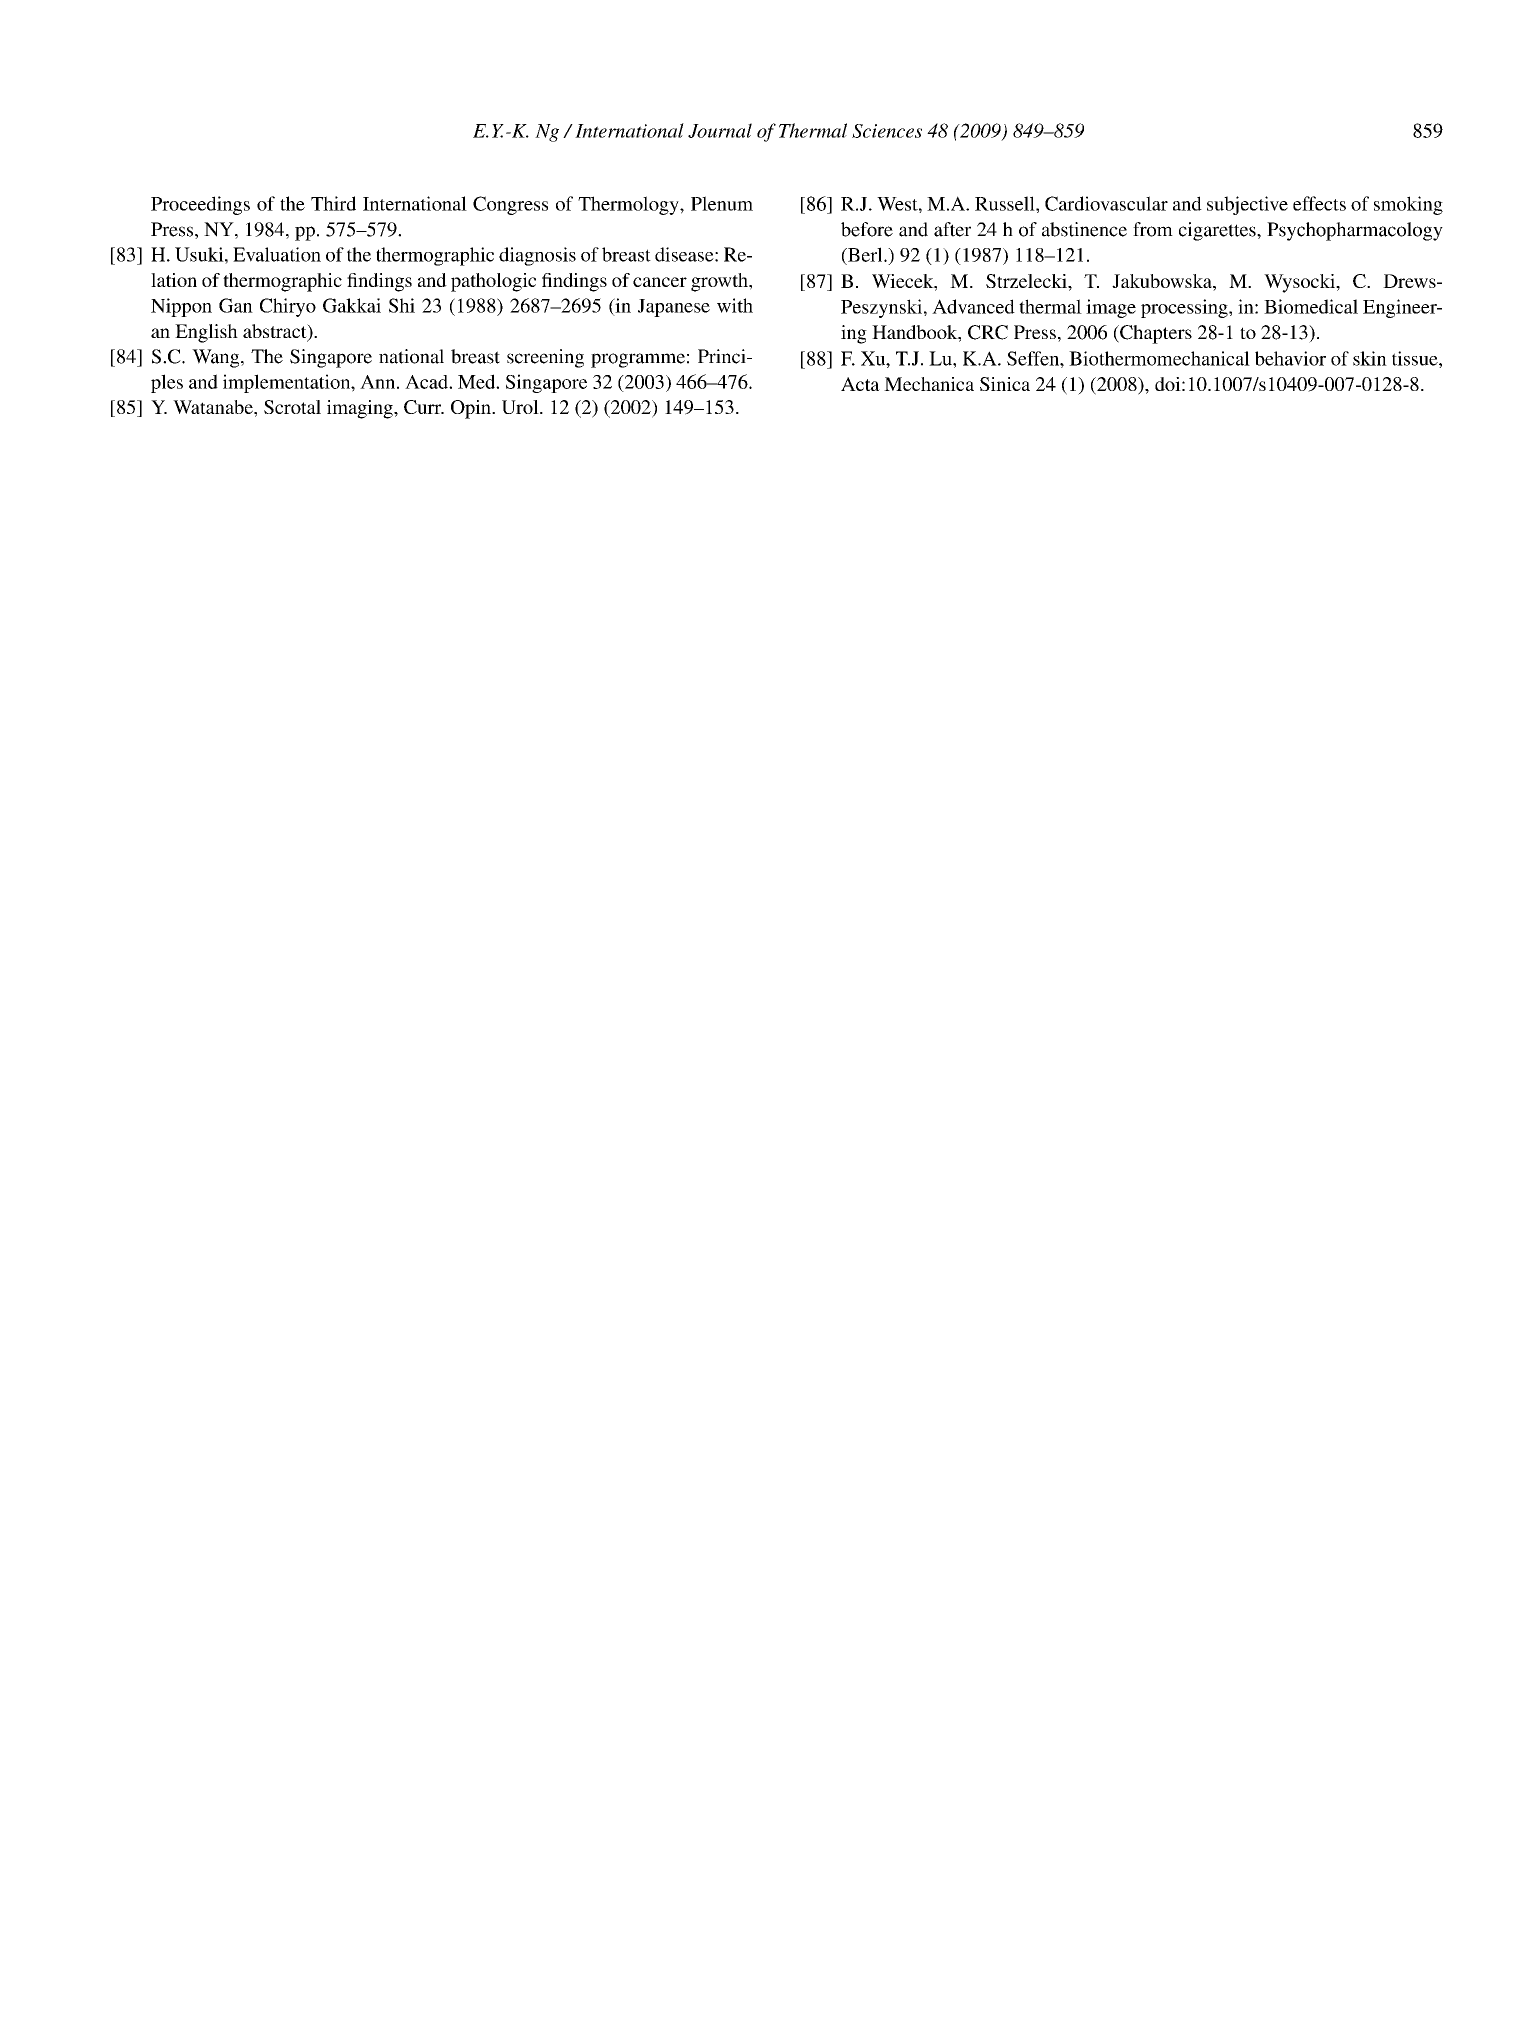 This page has height=2036, width=1527. What do you see at coordinates (1311, 306) in the page?
I see `Biomedical` at bounding box center [1311, 306].
